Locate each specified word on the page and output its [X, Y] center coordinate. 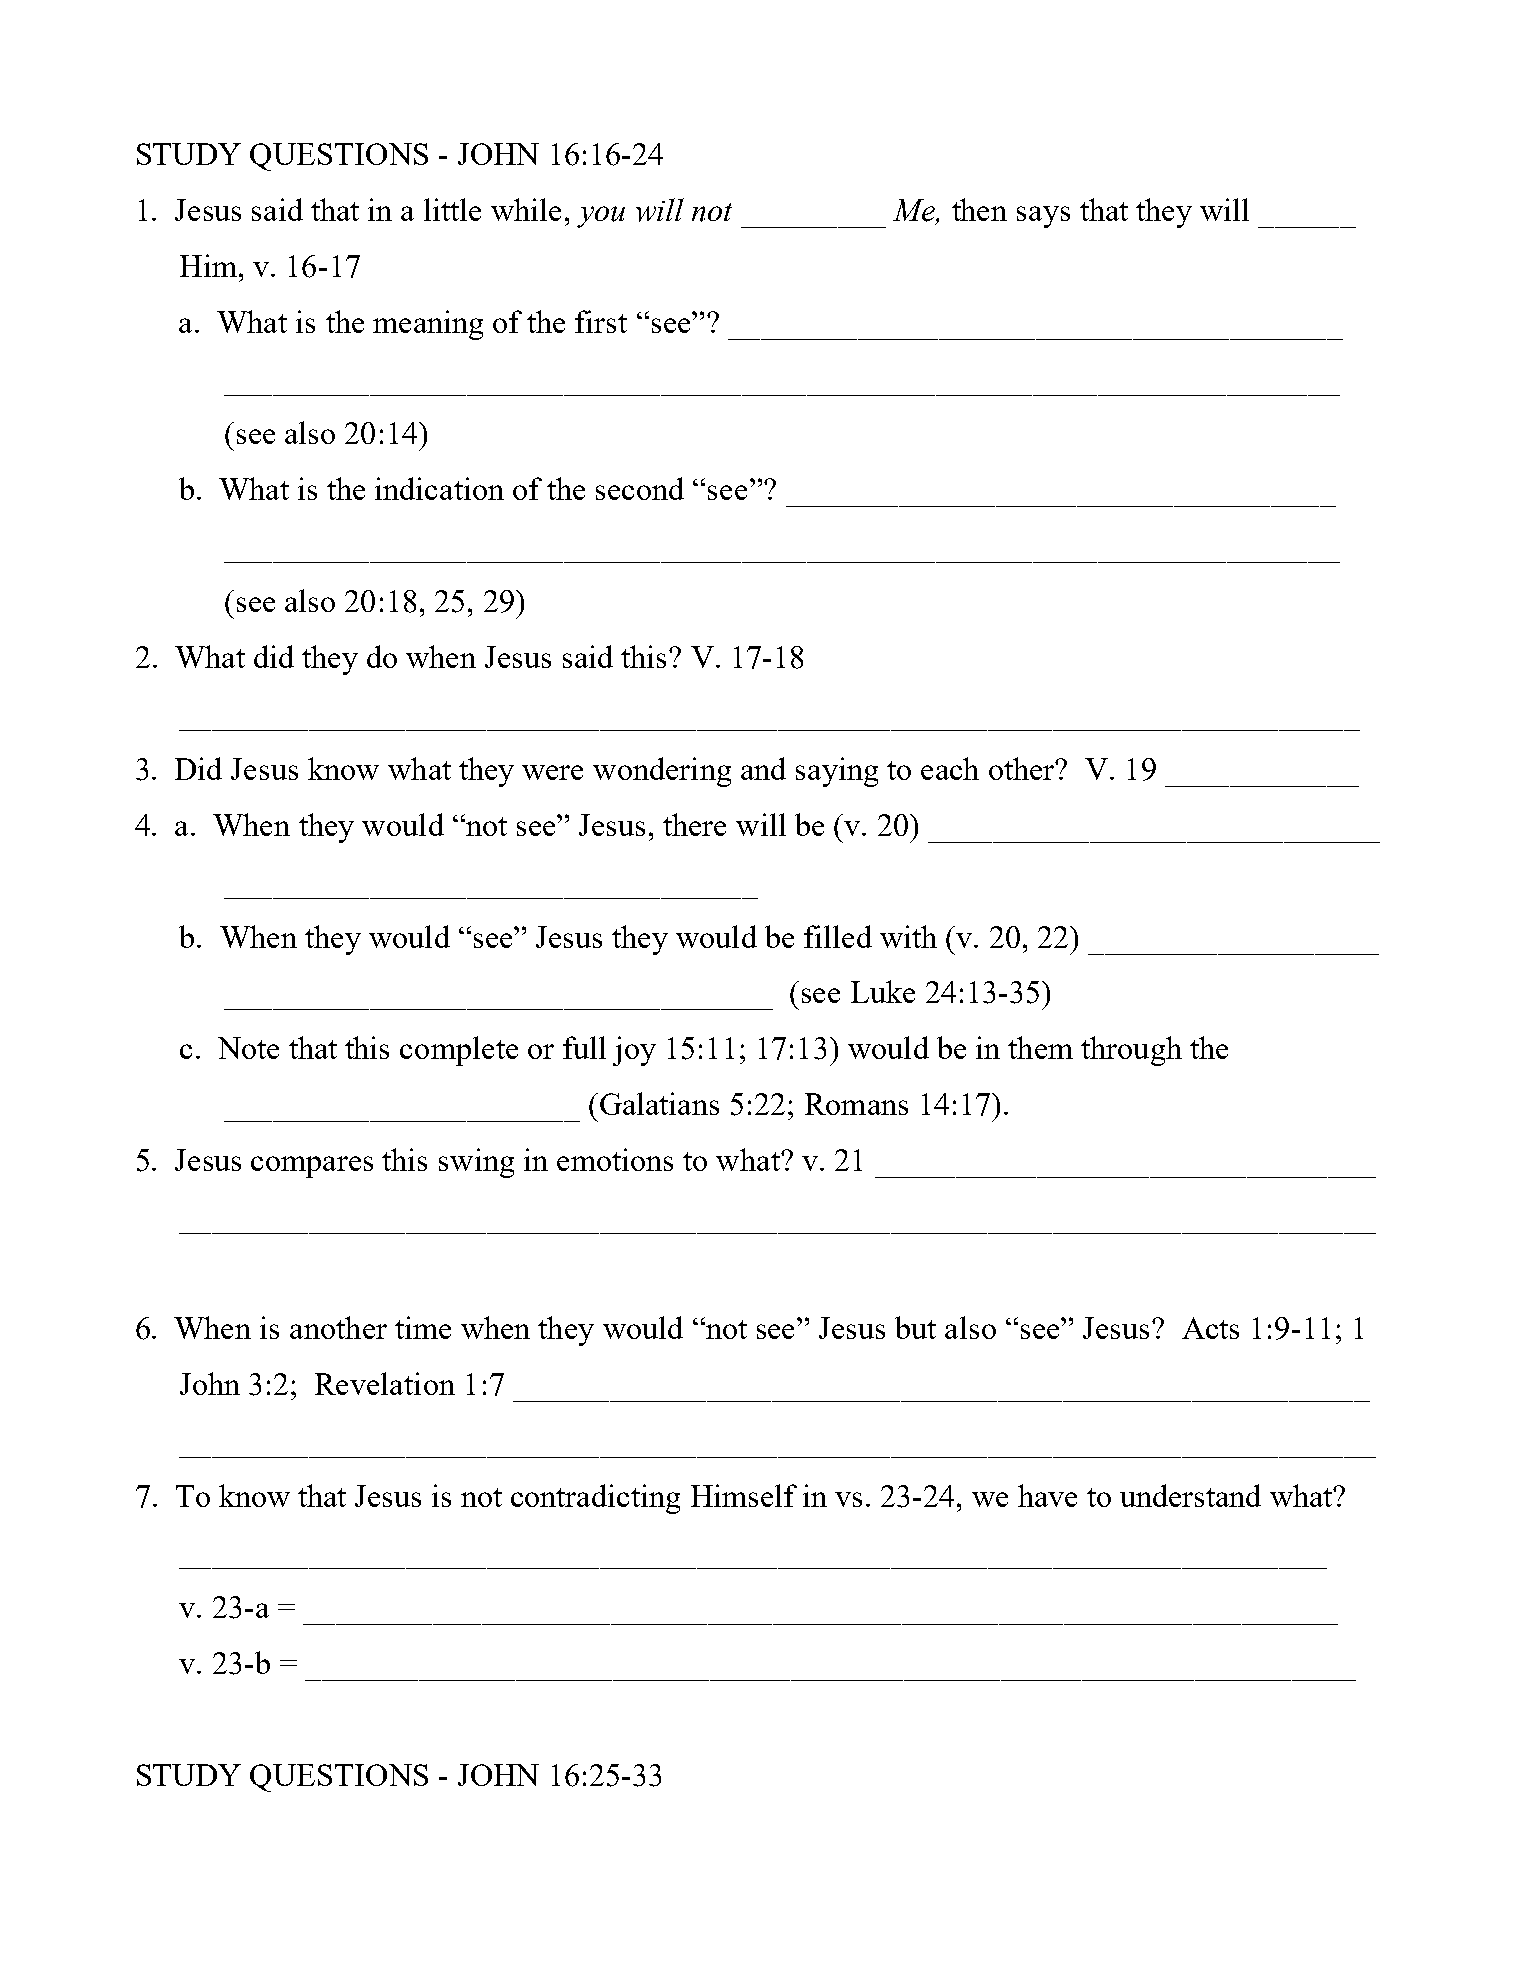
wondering [662, 772]
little [452, 209]
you [601, 217]
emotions [615, 1159]
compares [312, 1167]
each [950, 768]
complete [459, 1051]
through [1131, 1051]
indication [439, 488]
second [640, 488]
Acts [1210, 1328]
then [979, 209]
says [1043, 217]
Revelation [385, 1383]
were [552, 772]
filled [838, 936]
